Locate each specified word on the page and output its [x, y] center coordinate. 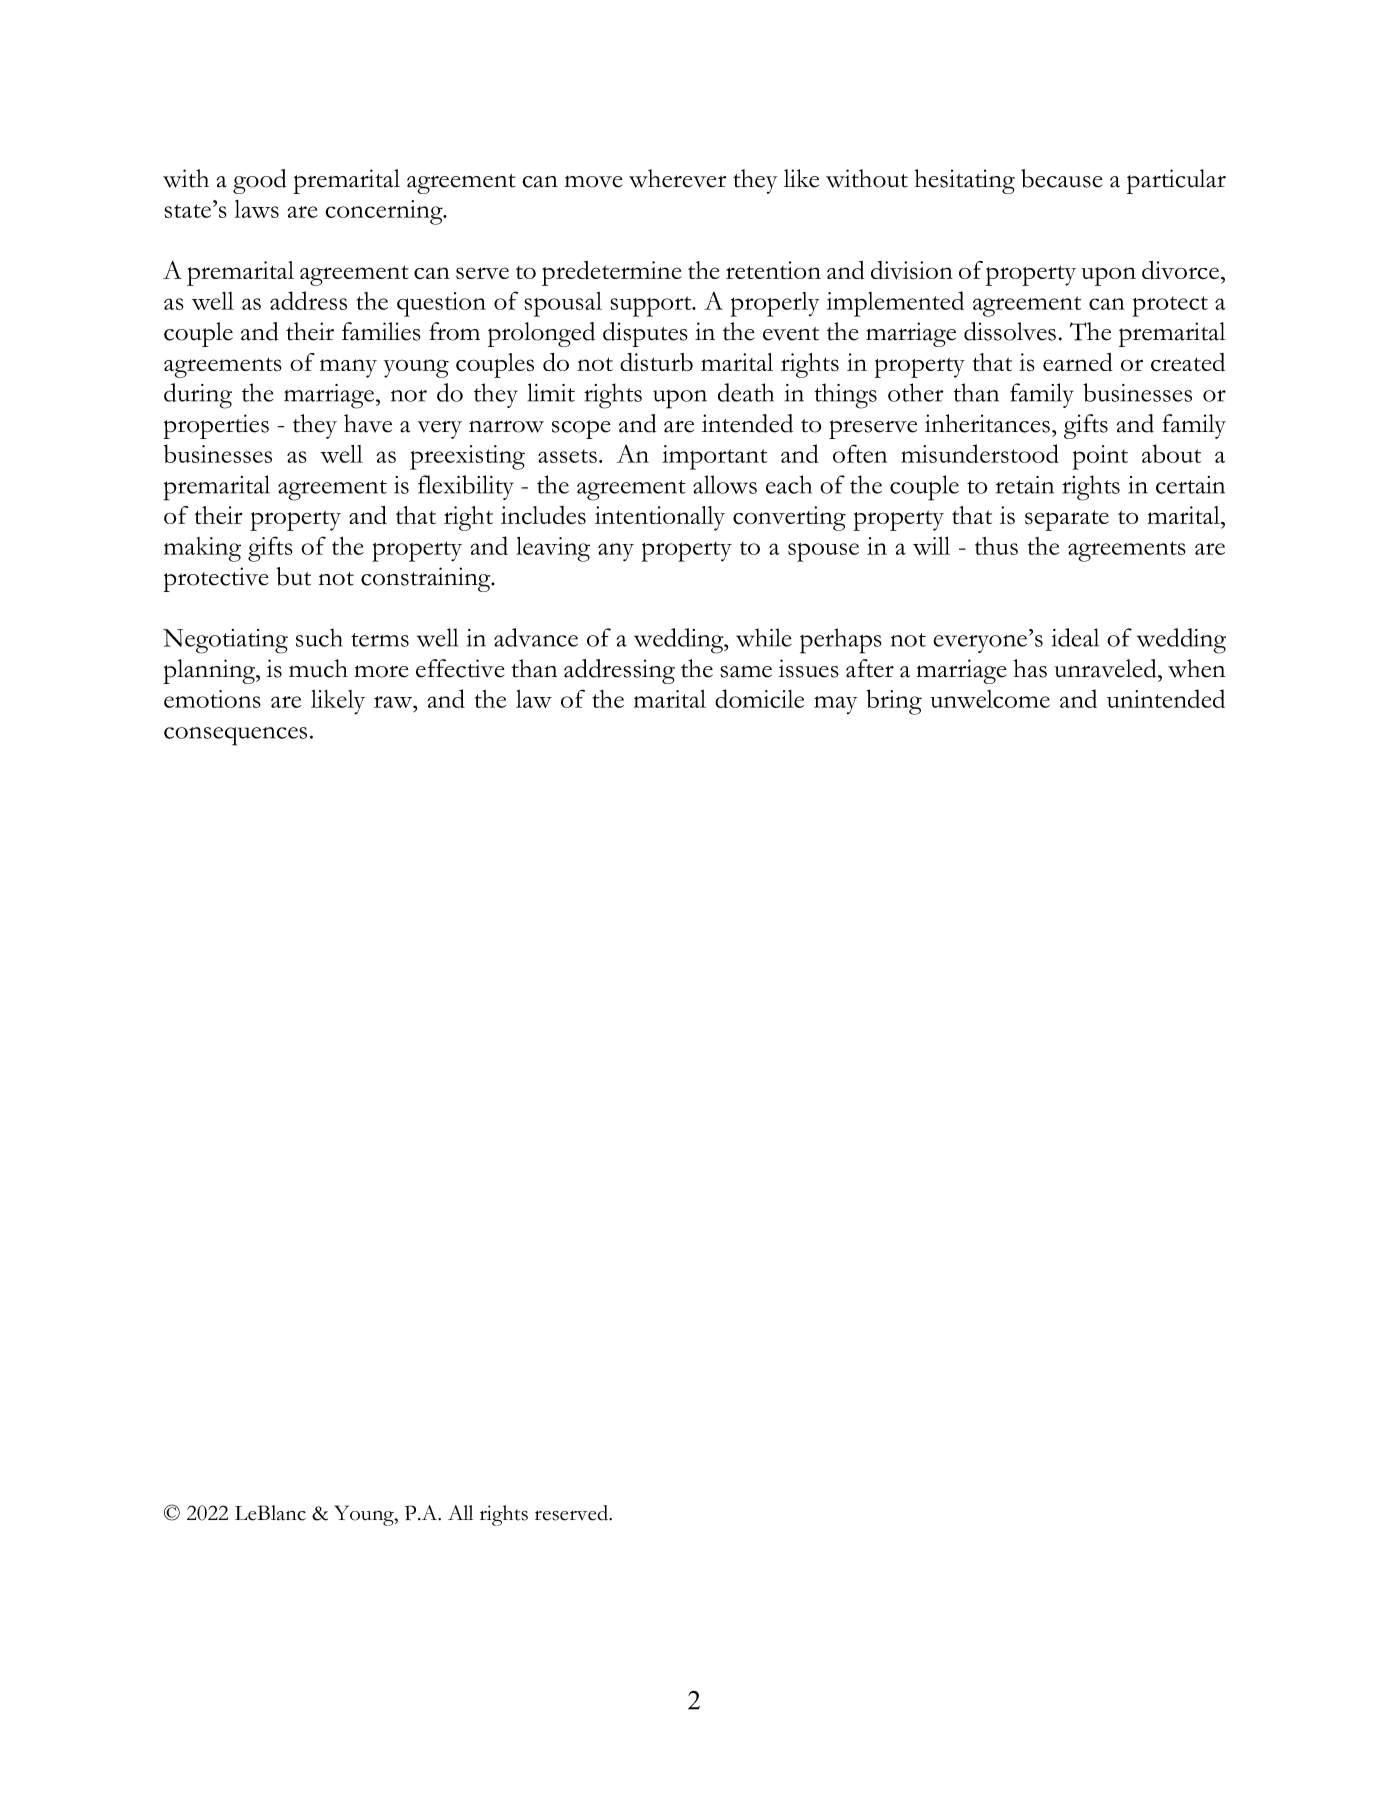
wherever [678, 178]
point [1100, 457]
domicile [759, 698]
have [368, 423]
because [1062, 178]
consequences [235, 736]
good [260, 181]
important [714, 457]
